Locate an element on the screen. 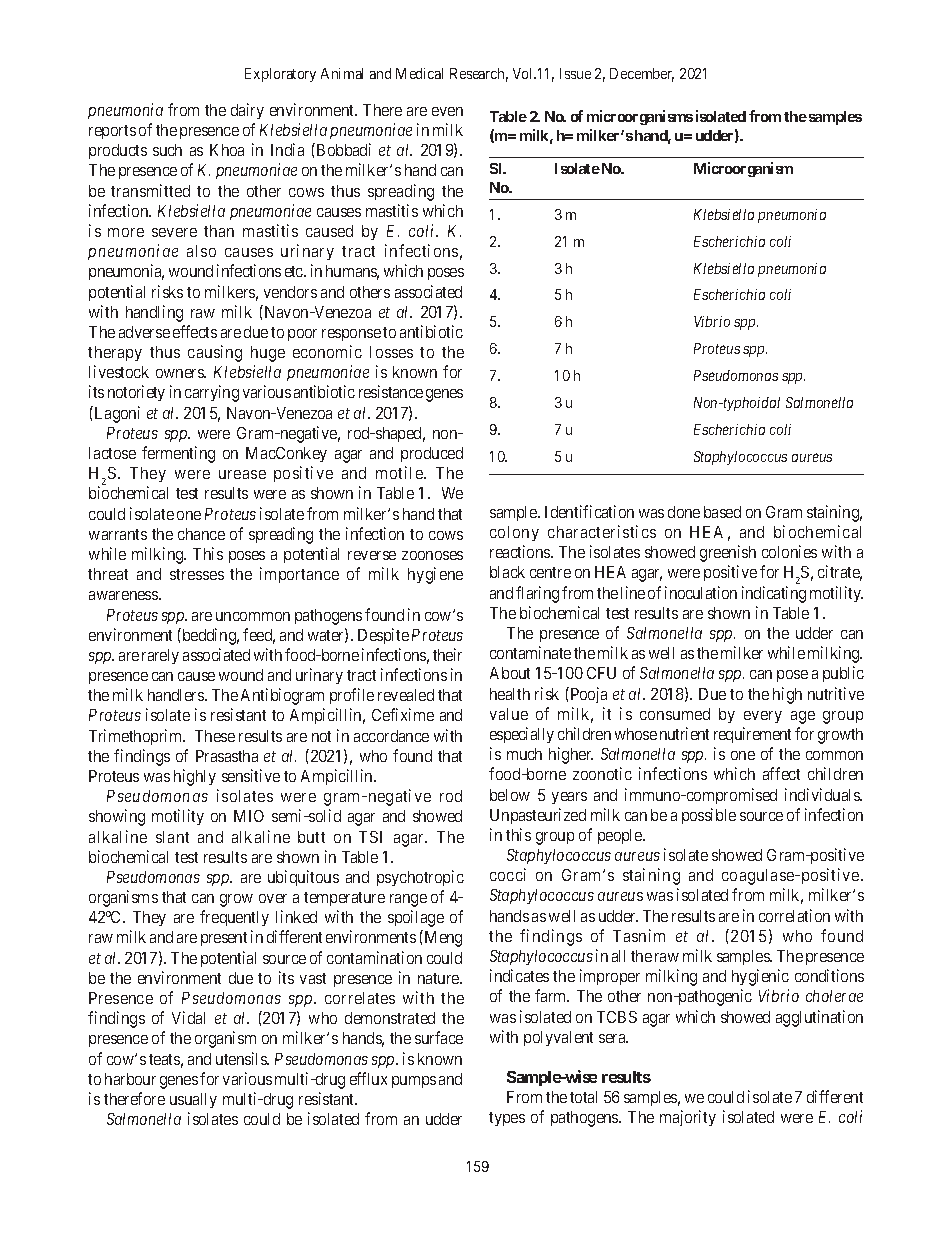 This screenshot has width=952, height=1234. usually is located at coordinates (193, 1100).
